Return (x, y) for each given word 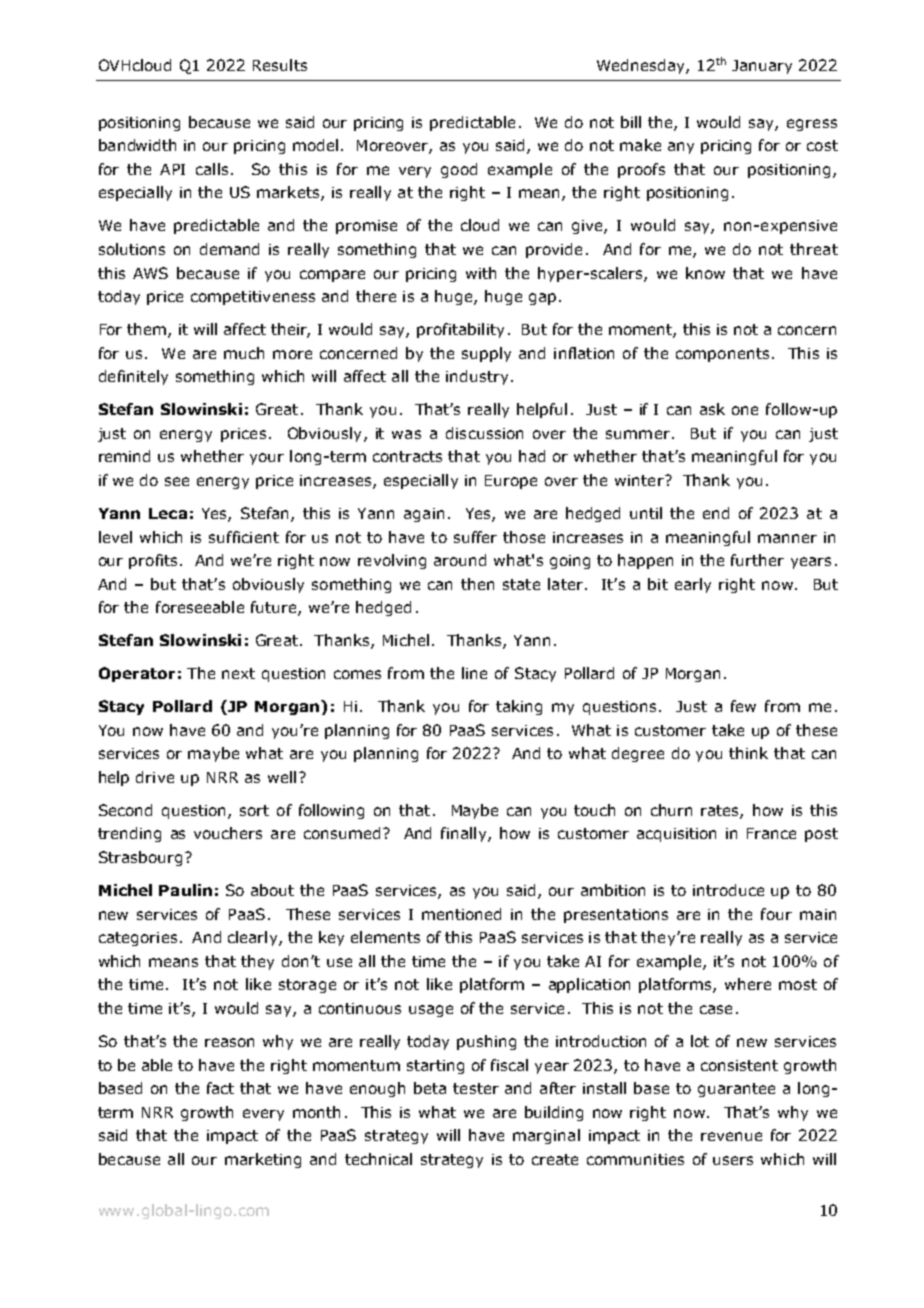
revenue (731, 1136)
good (459, 170)
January (762, 67)
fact (220, 1088)
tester (476, 1088)
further (757, 560)
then (477, 584)
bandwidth (137, 145)
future (275, 608)
